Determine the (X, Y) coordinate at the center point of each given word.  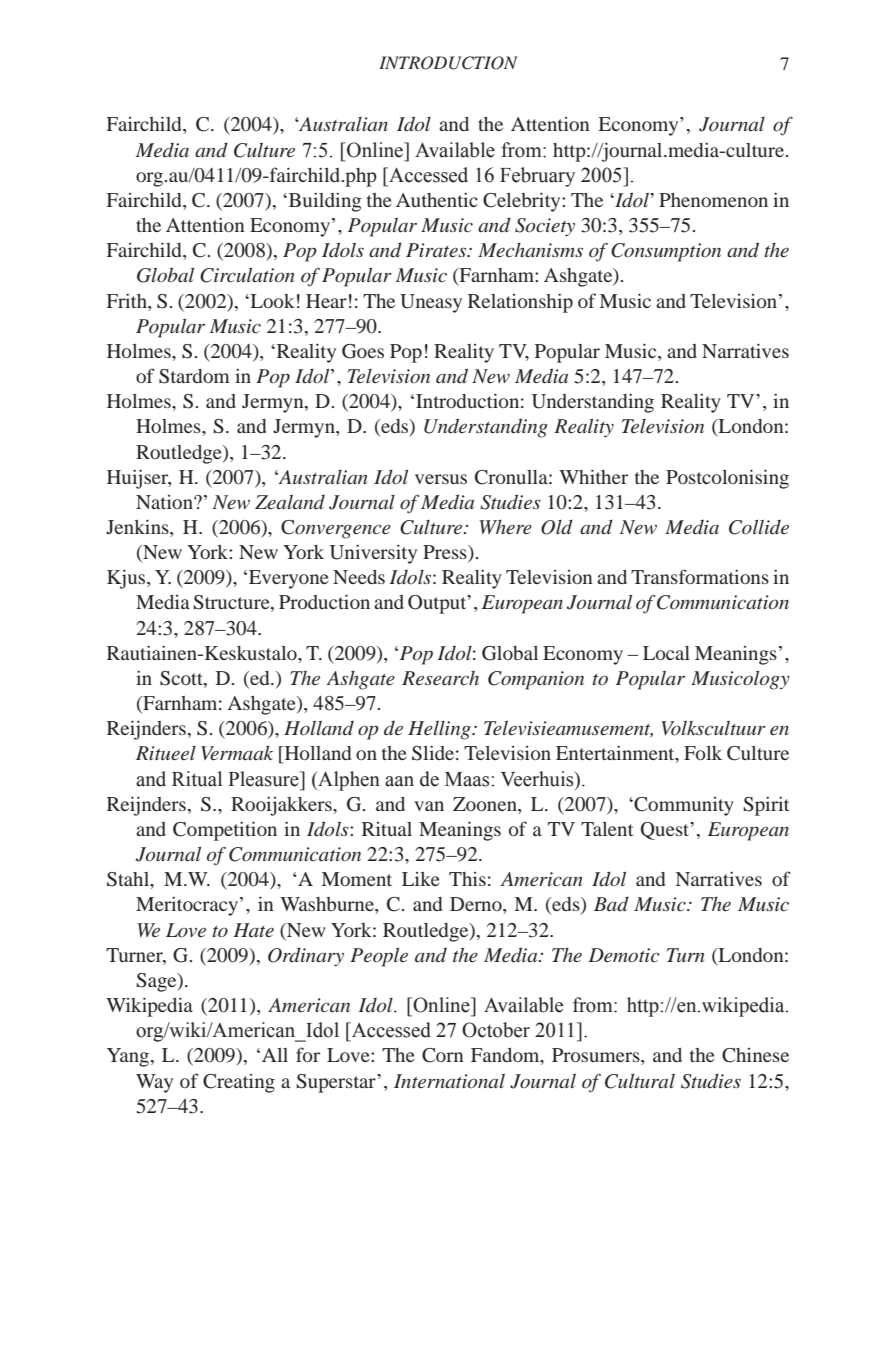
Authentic (437, 200)
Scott (182, 679)
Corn (443, 1055)
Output (438, 604)
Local (666, 653)
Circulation (247, 275)
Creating (239, 1083)
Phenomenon (713, 200)
